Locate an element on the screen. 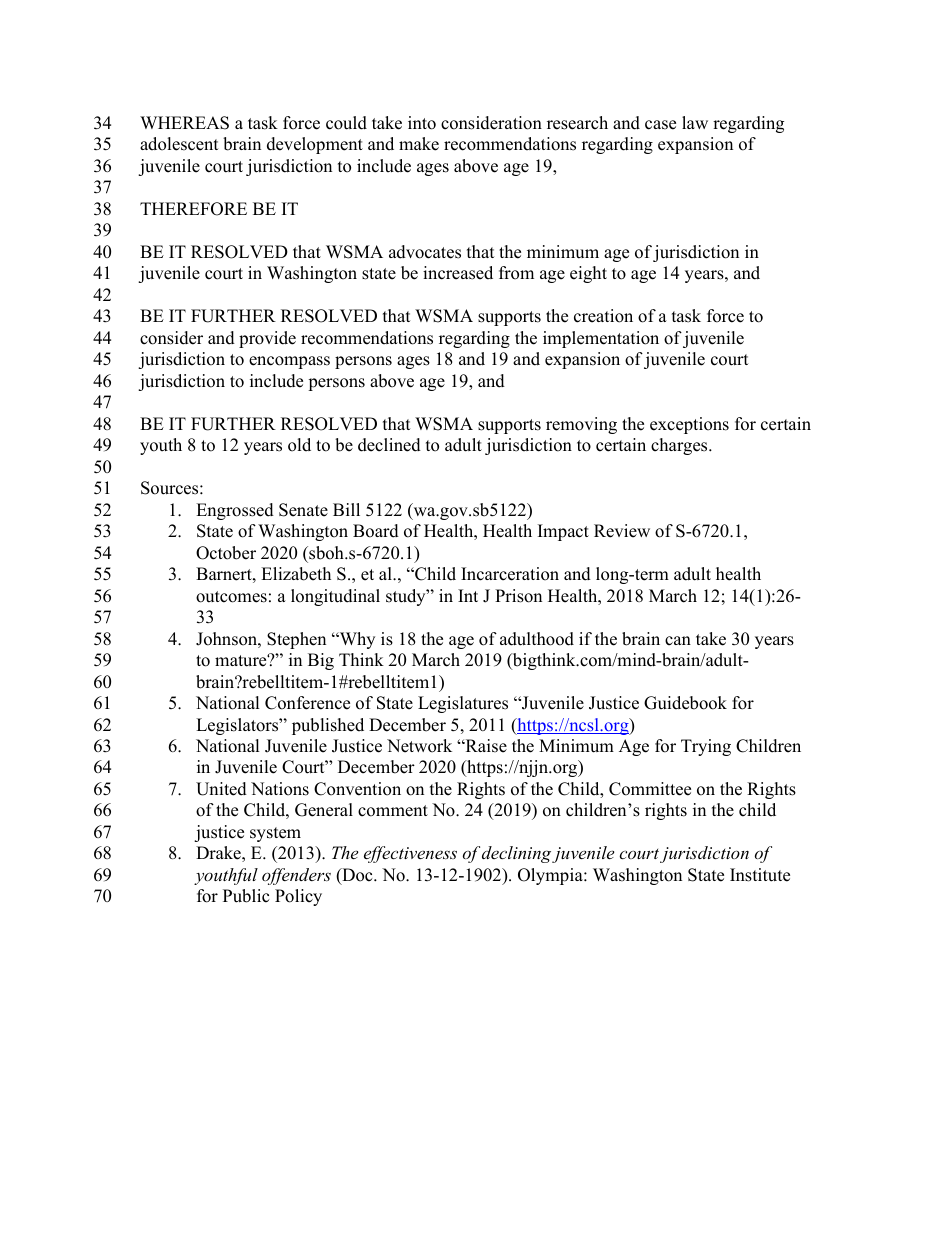  law is located at coordinates (695, 122).
